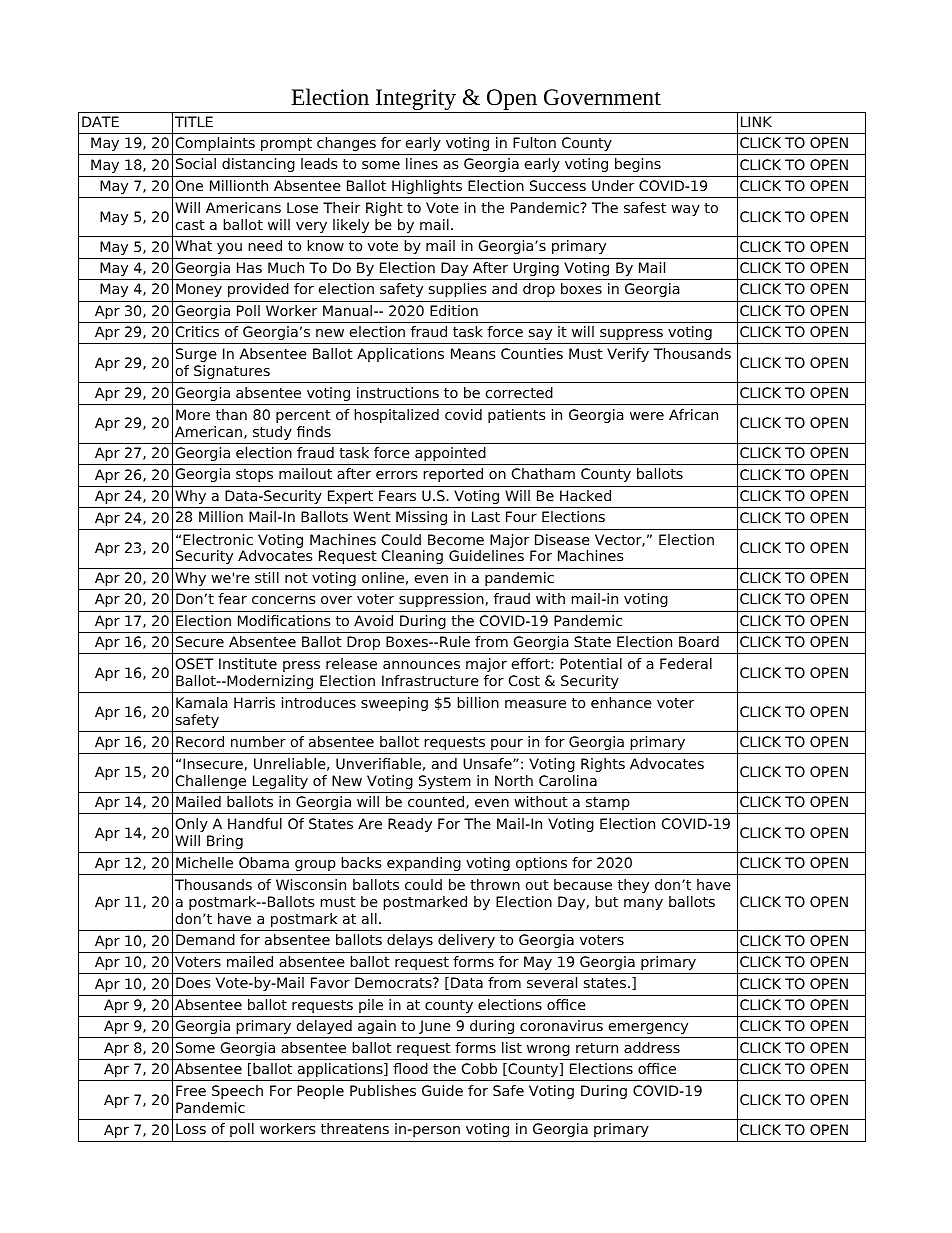 Image resolution: width=952 pixels, height=1233 pixels. What do you see at coordinates (633, 886) in the screenshot?
I see `they` at bounding box center [633, 886].
